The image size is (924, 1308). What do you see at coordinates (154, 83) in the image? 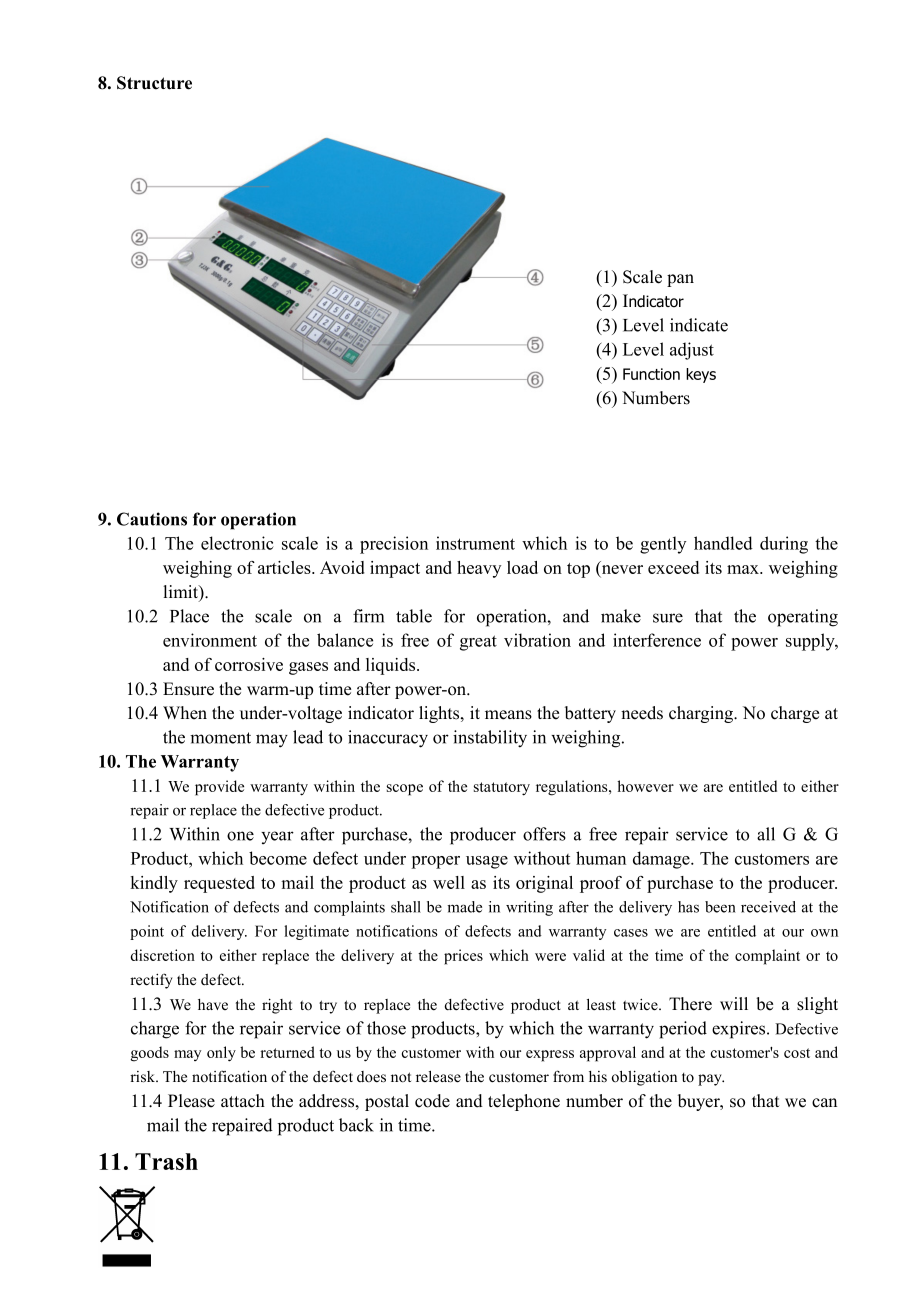
I see `Structure` at bounding box center [154, 83].
